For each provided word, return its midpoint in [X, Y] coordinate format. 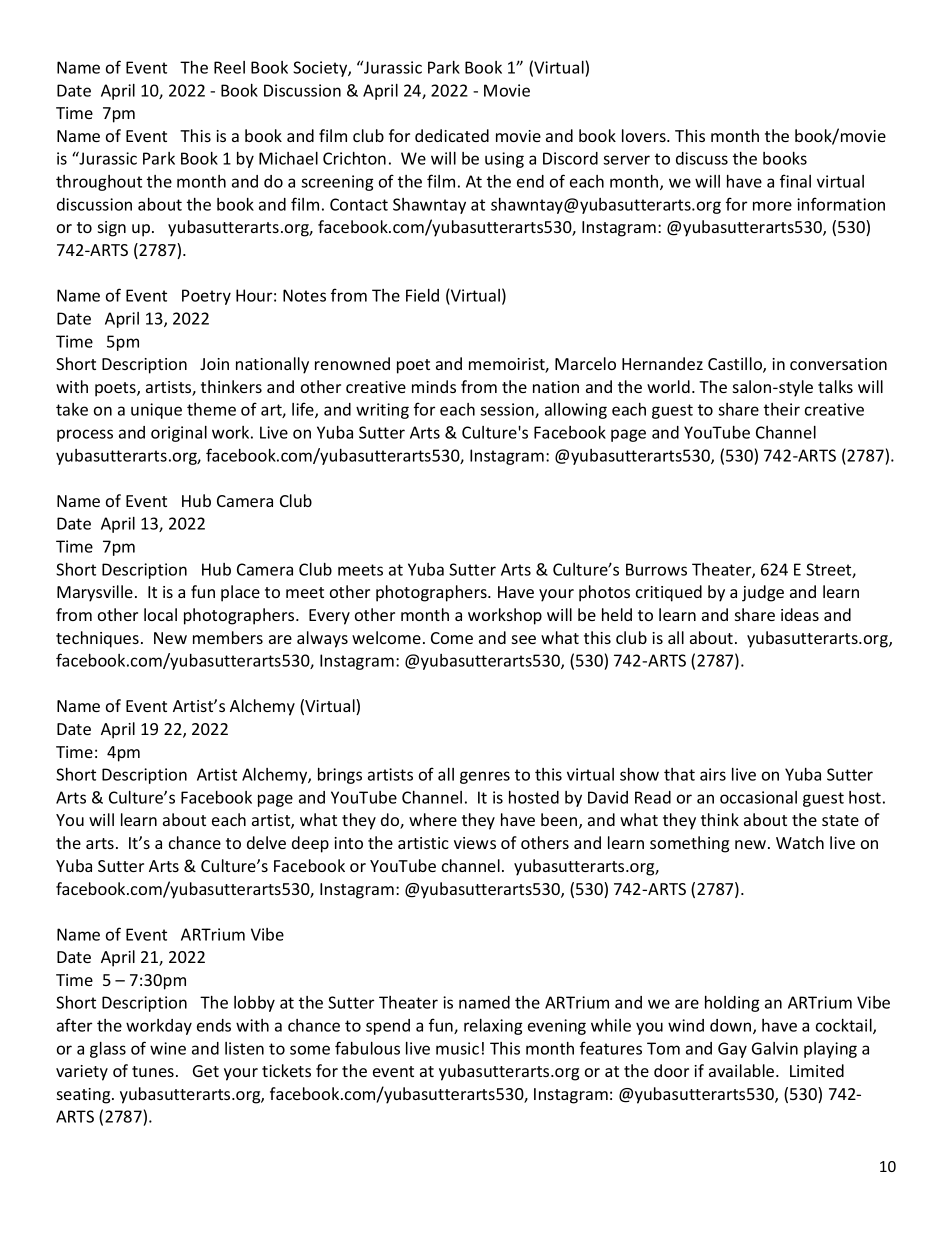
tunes [153, 1071]
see [524, 639]
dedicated [452, 135]
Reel [229, 67]
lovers [645, 135]
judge [763, 593]
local [160, 614]
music [457, 1048]
